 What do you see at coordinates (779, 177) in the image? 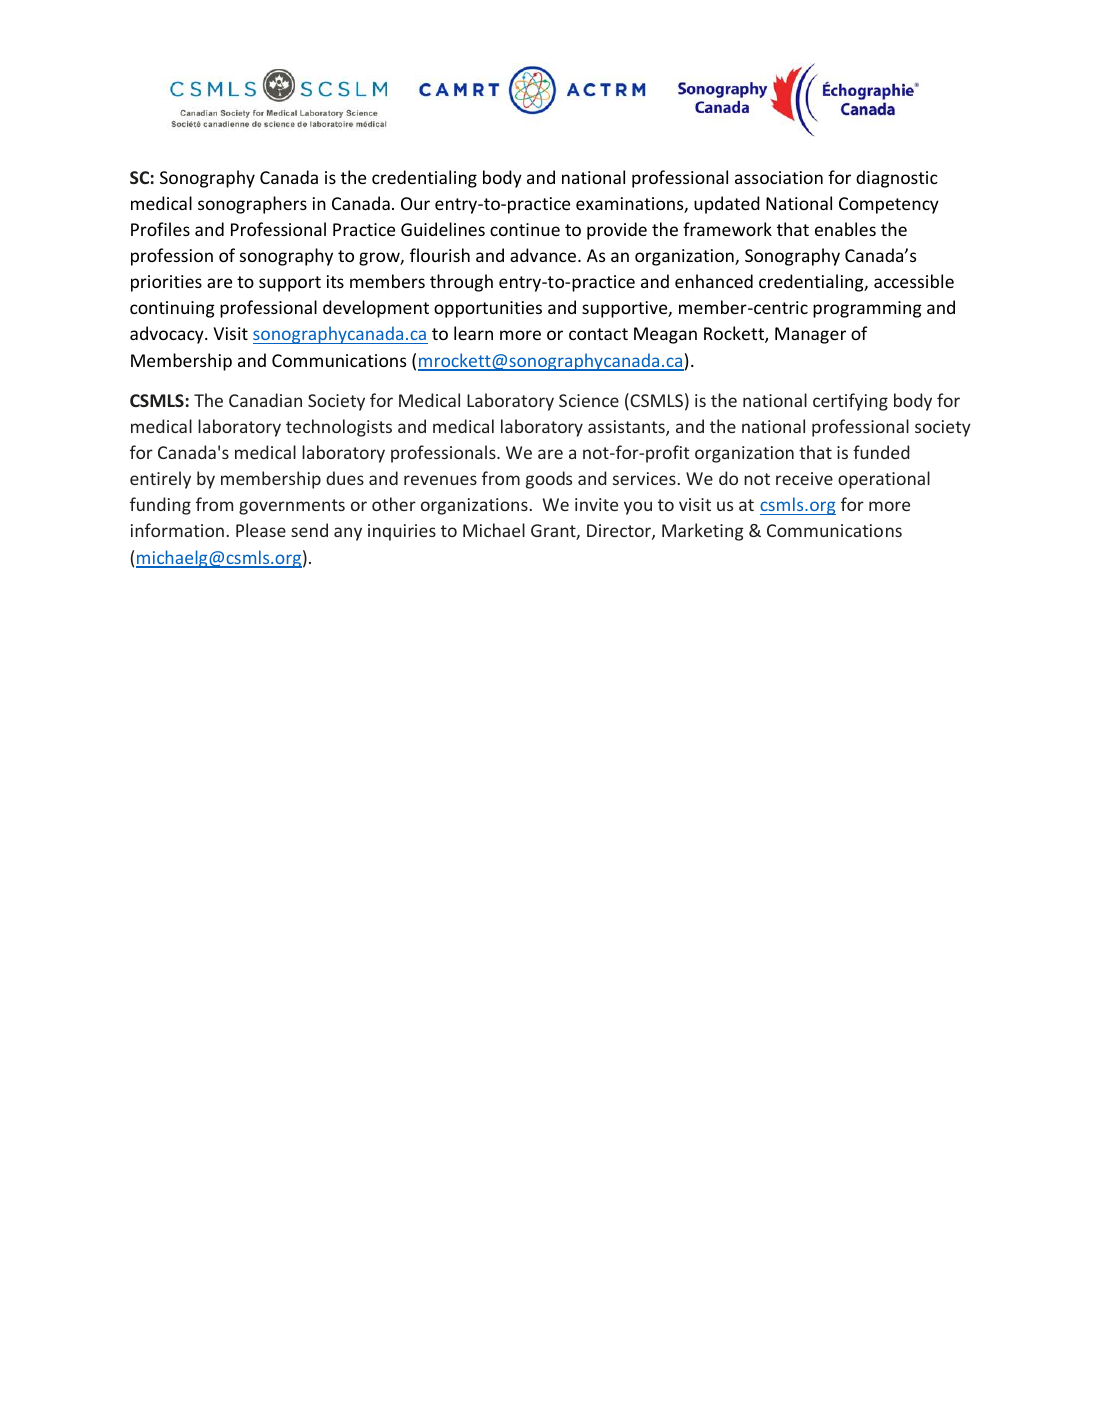
I see `association` at bounding box center [779, 177].
